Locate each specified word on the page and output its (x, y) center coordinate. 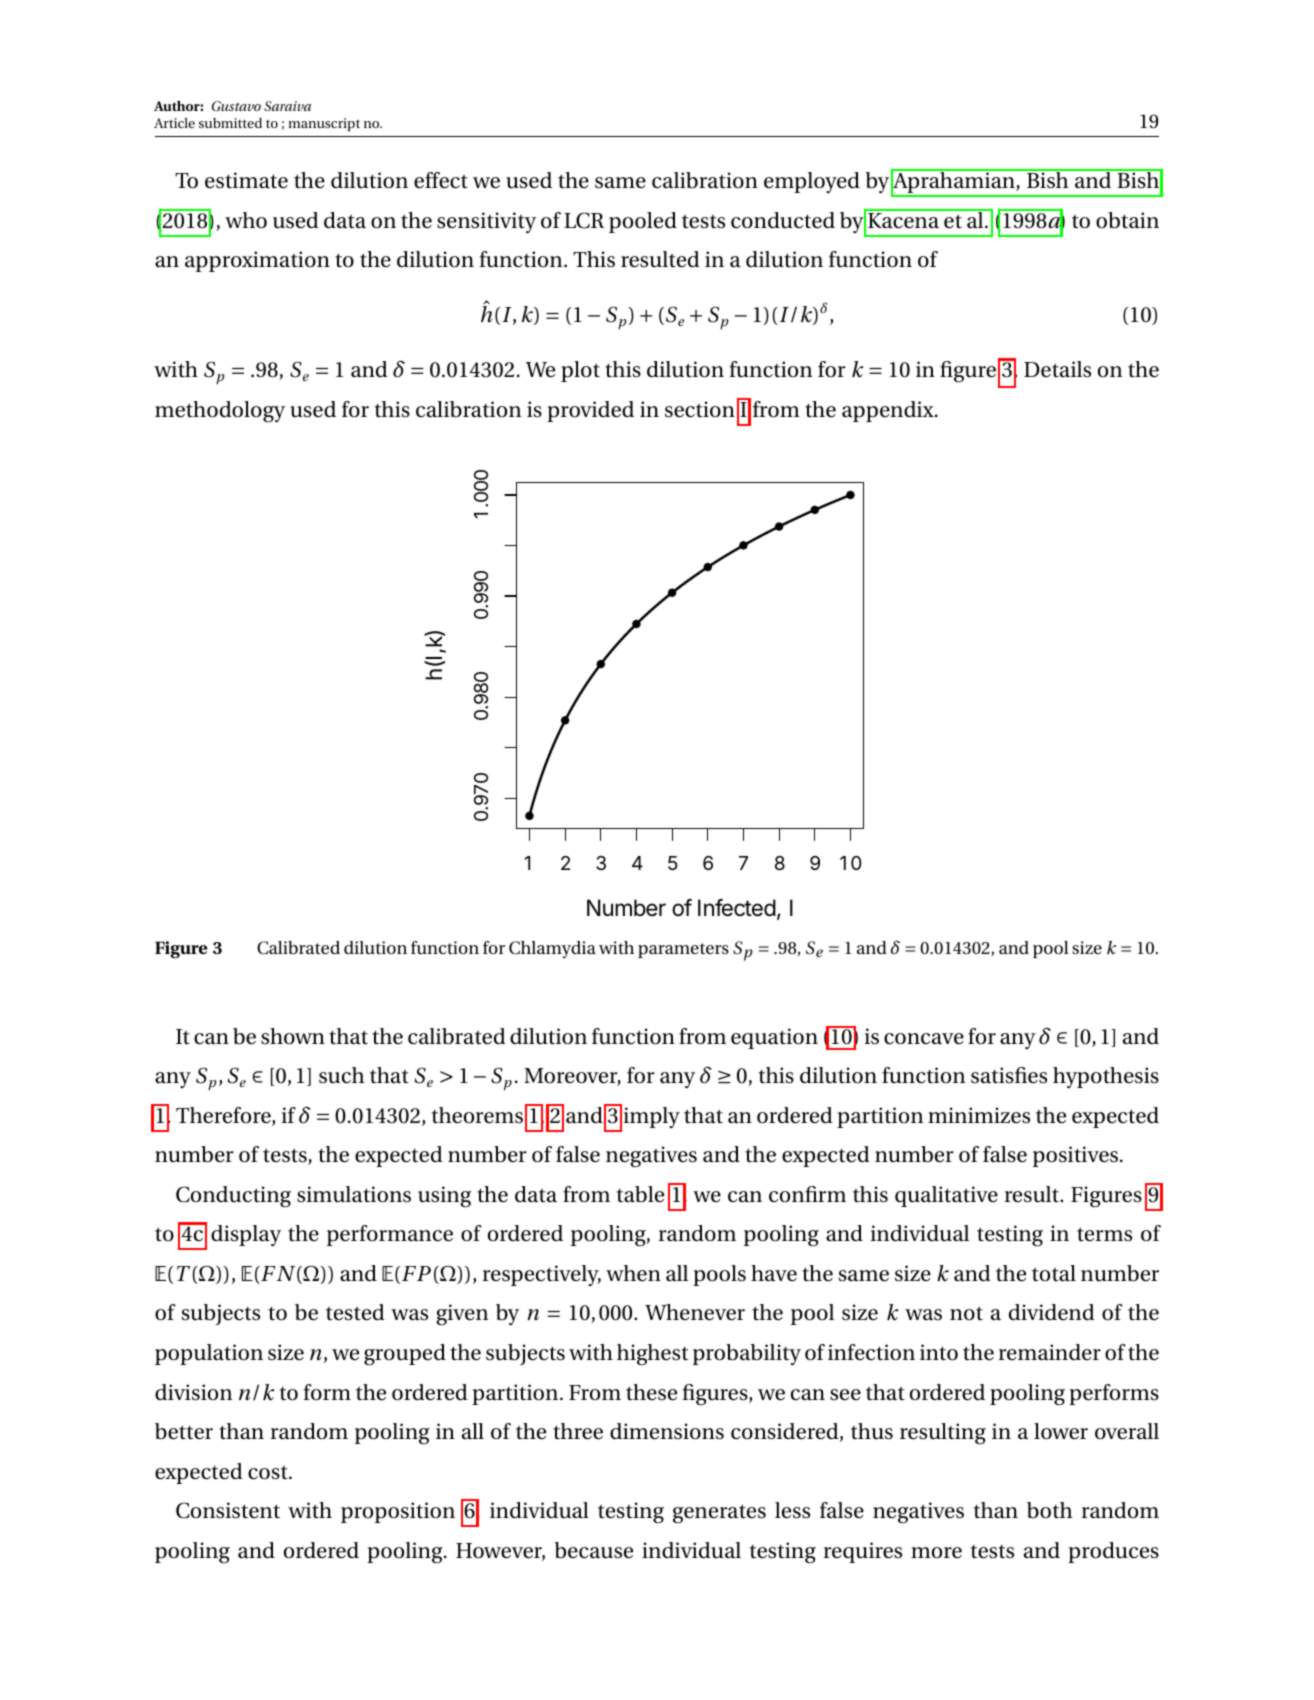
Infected (737, 908)
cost (269, 1473)
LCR (584, 220)
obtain (1127, 220)
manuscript (324, 124)
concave (924, 1039)
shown (293, 1036)
